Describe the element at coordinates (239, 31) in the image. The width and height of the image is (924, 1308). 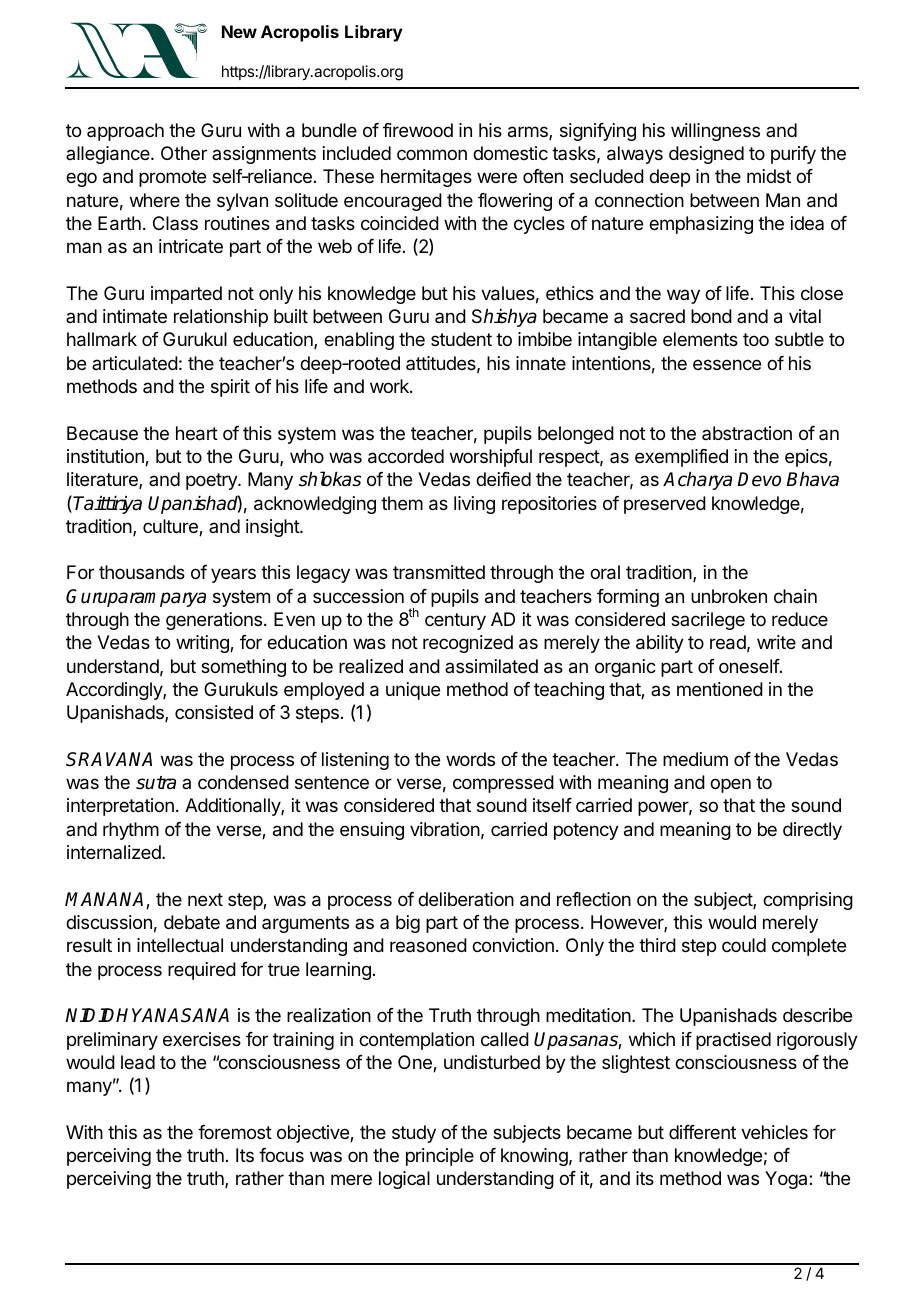
I see `New` at that location.
